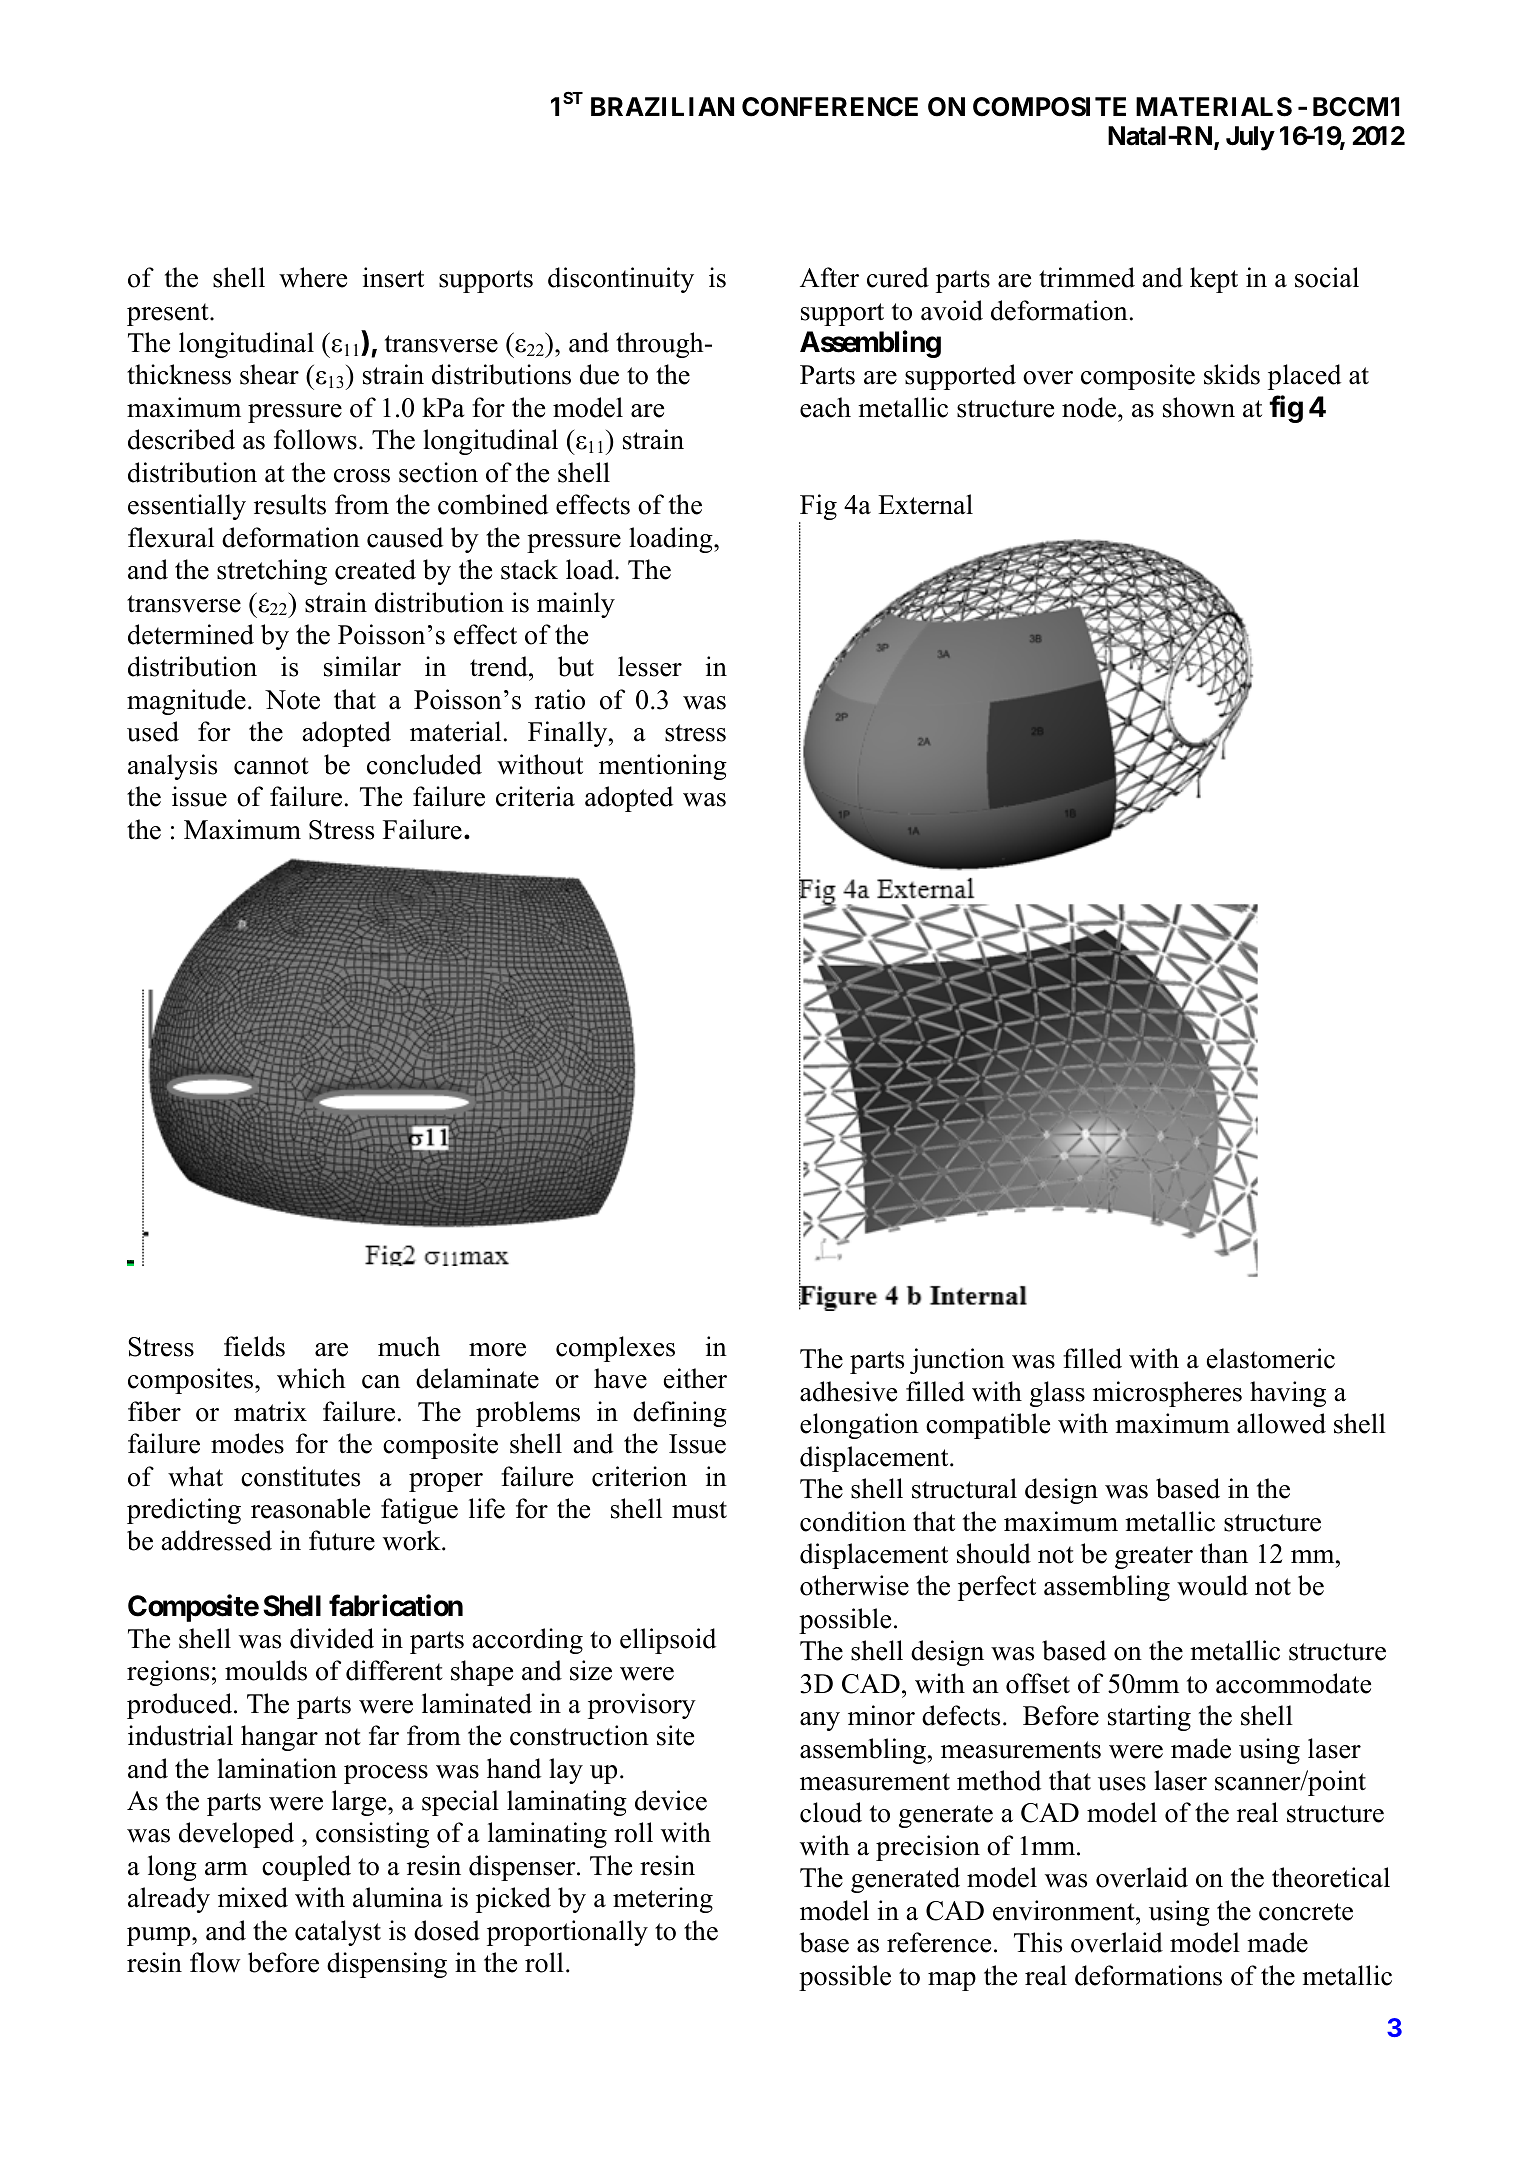 The width and height of the document is (1526, 2159). Describe the element at coordinates (1167, 1394) in the document. I see `microspheres` at that location.
